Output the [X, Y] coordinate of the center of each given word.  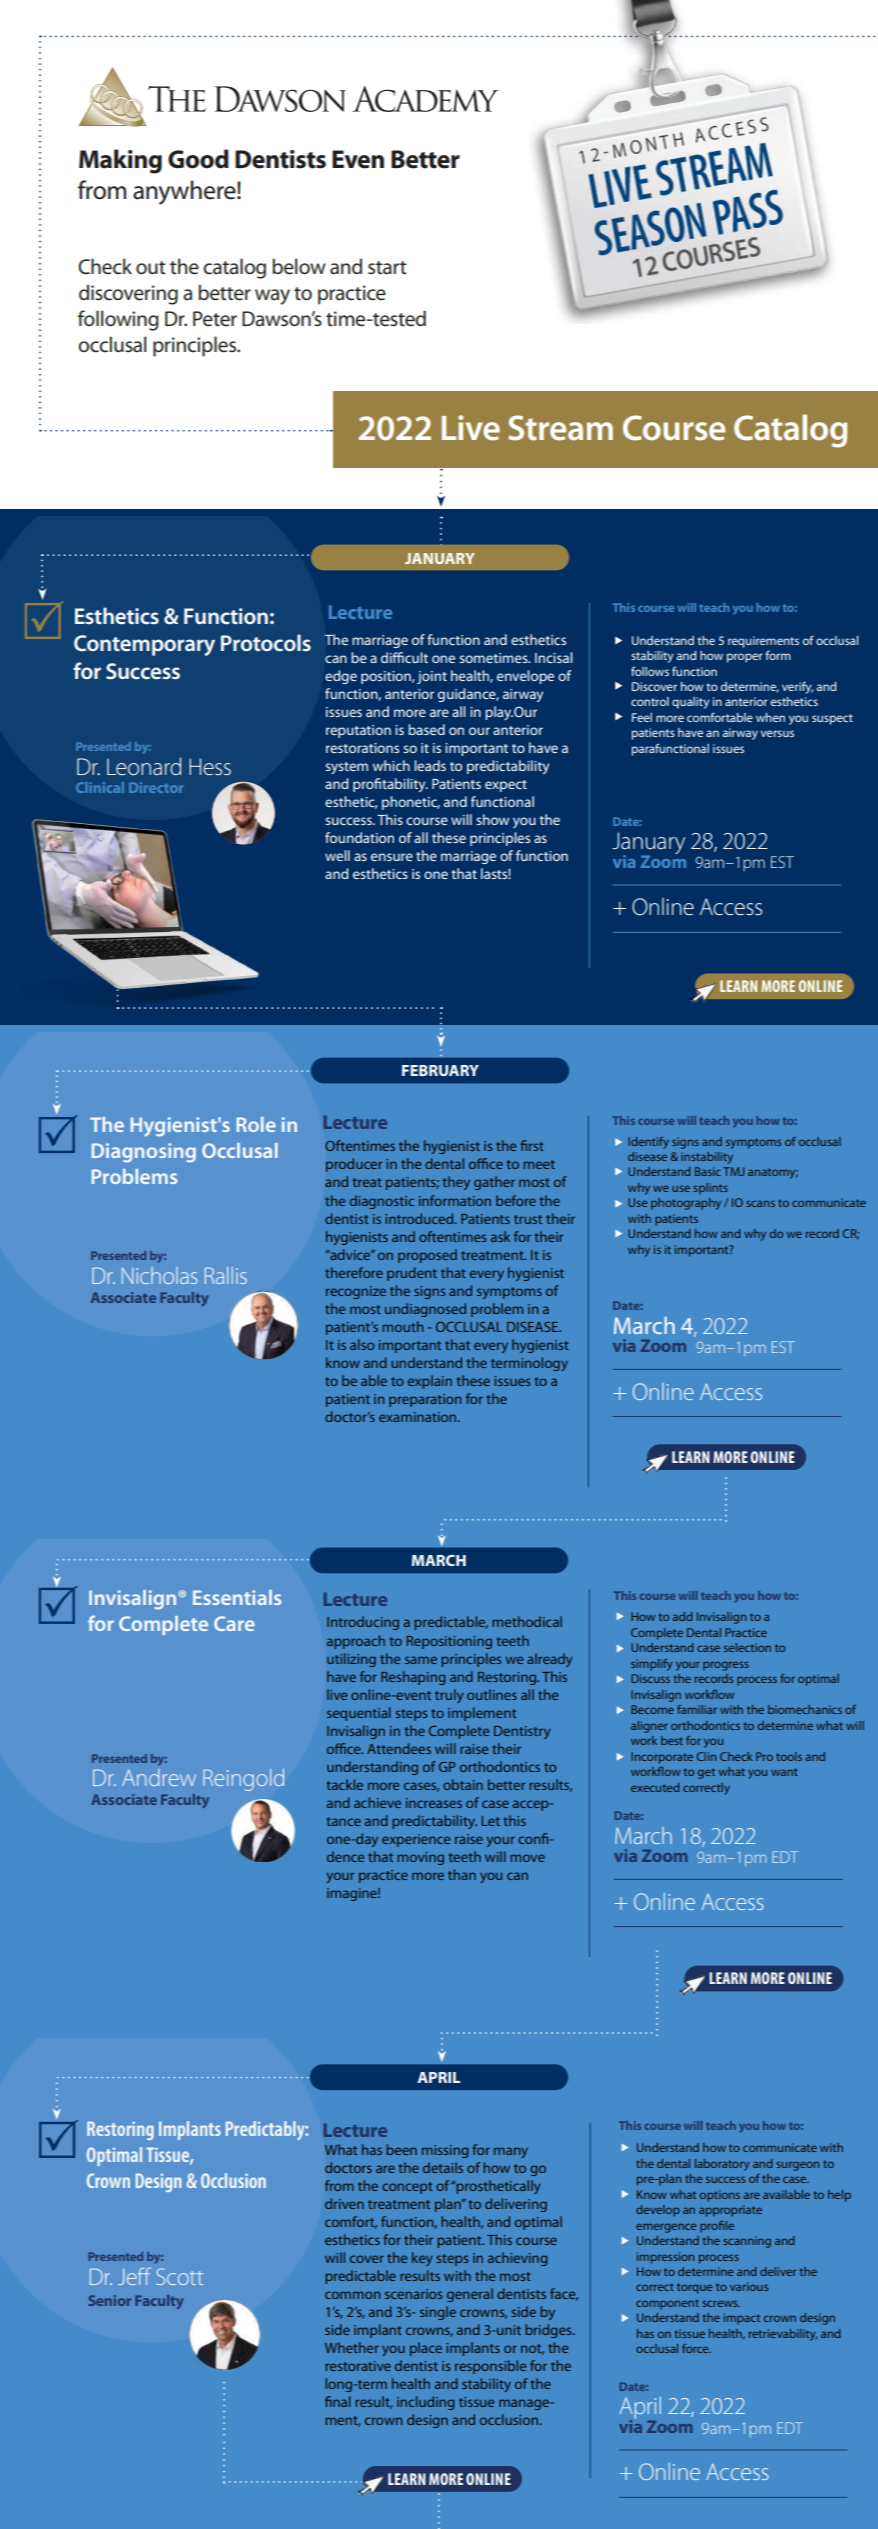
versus [777, 733]
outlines [492, 1694]
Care [234, 1623]
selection [747, 1647]
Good [198, 159]
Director [156, 787]
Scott [180, 2276]
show [492, 819]
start [387, 268]
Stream [560, 428]
